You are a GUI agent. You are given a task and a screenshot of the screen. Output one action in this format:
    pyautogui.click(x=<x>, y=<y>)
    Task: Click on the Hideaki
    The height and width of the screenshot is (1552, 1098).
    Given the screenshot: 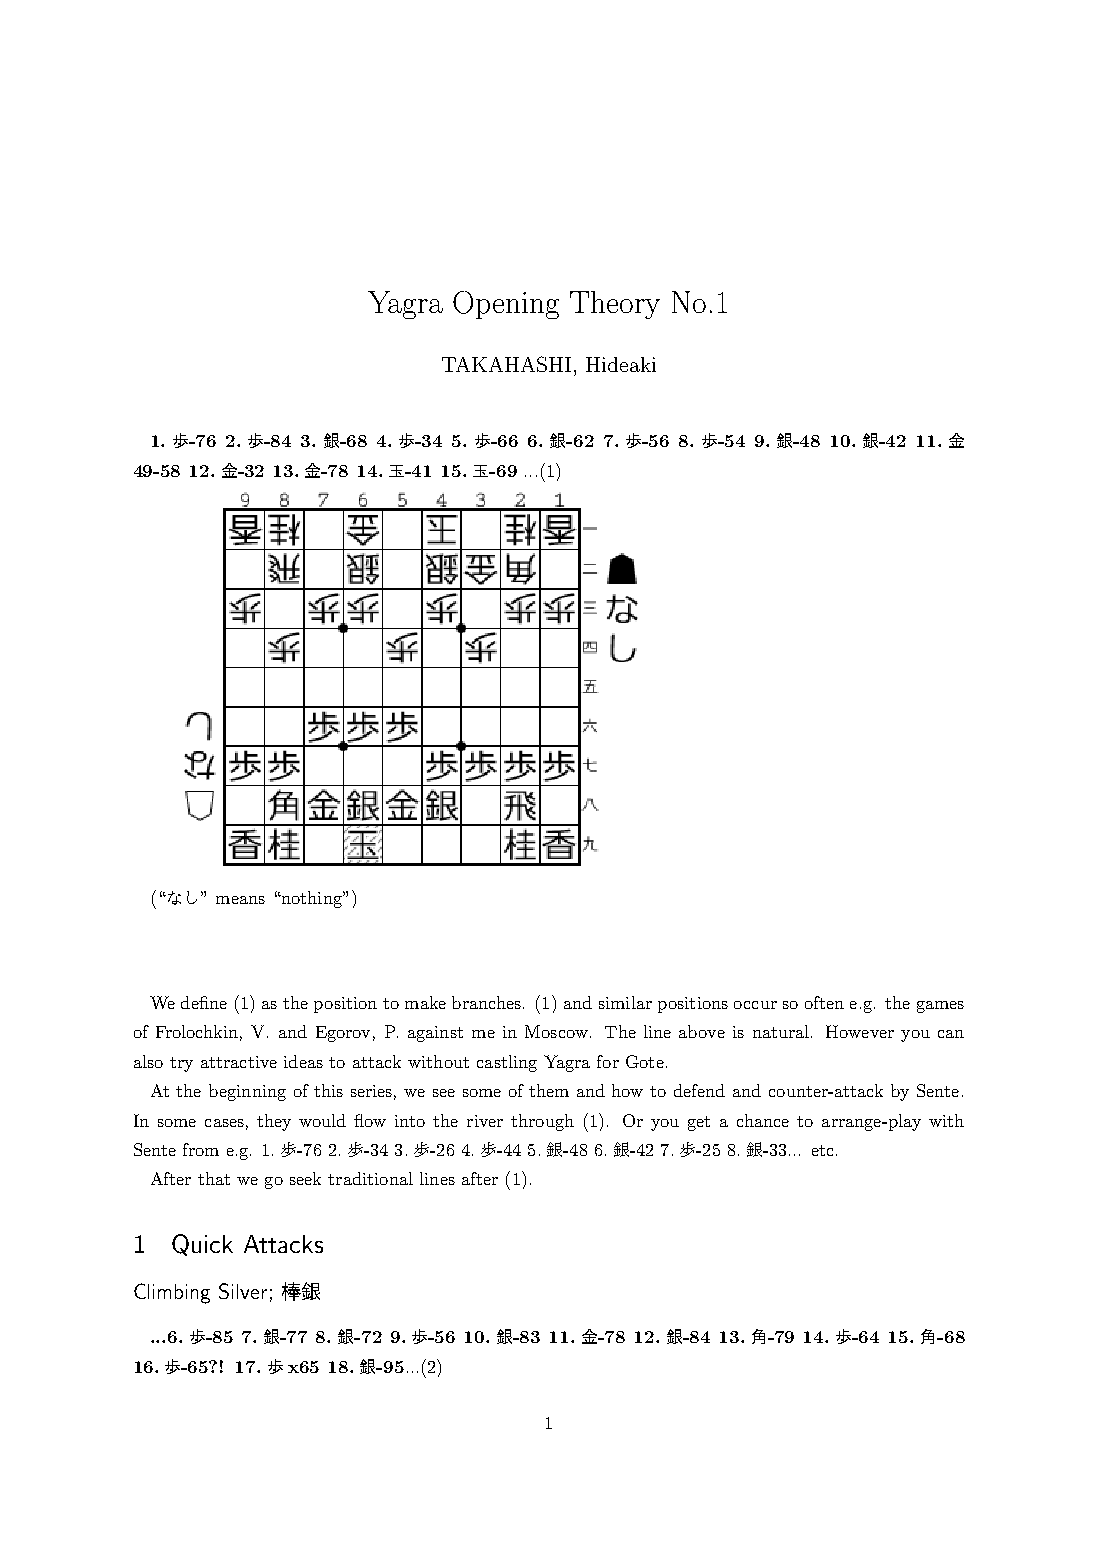 What is the action you would take?
    pyautogui.click(x=621, y=364)
